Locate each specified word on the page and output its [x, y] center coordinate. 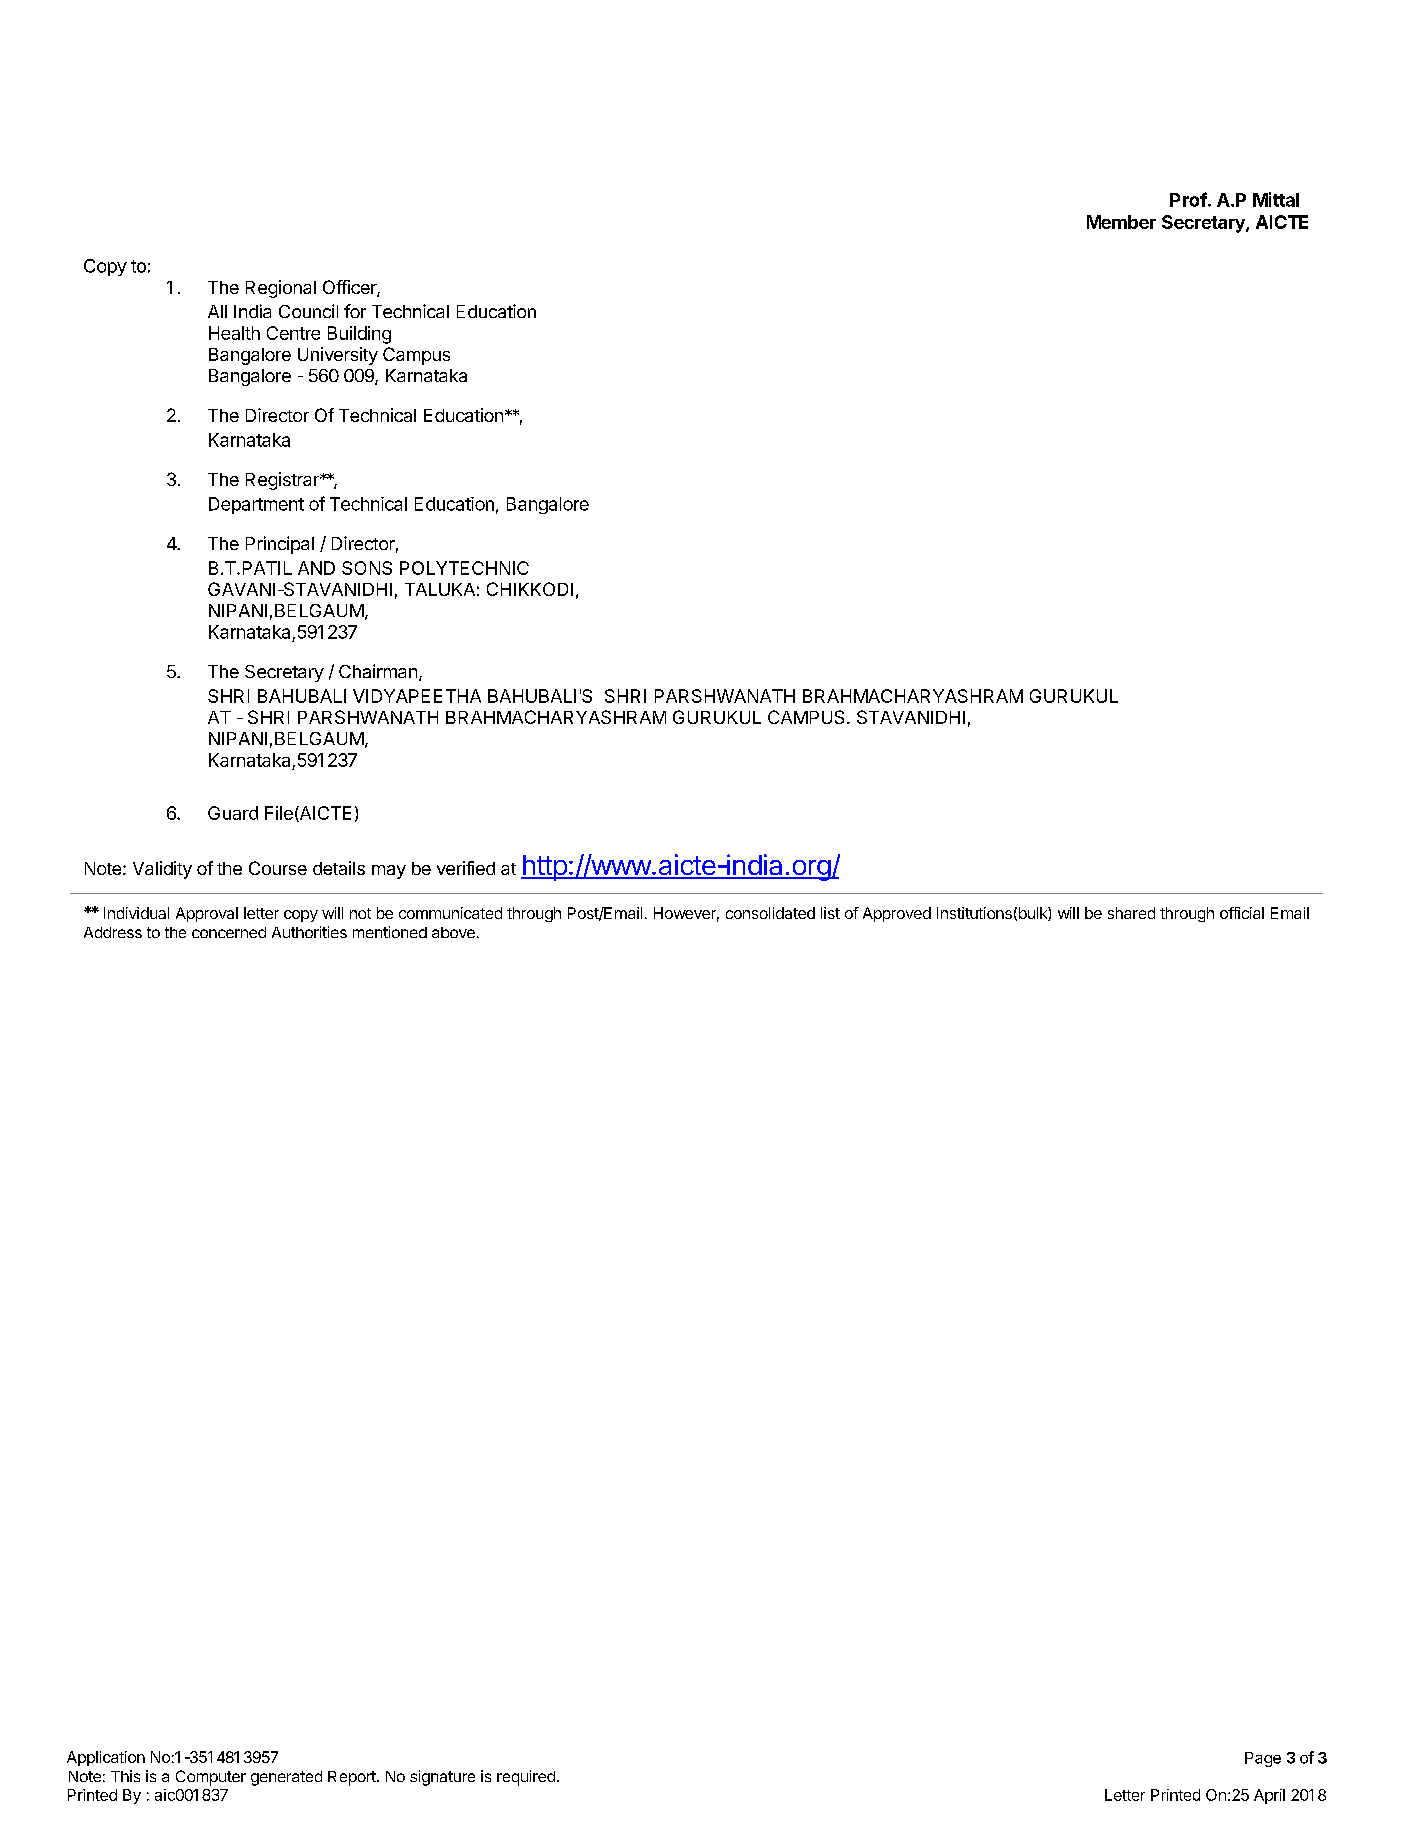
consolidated [770, 913]
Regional [281, 289]
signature [442, 1778]
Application [106, 1758]
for [355, 311]
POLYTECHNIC [464, 568]
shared [1131, 913]
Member [1121, 222]
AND [316, 568]
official [1242, 913]
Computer [211, 1778]
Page [1263, 1759]
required [526, 1778]
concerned [229, 932]
